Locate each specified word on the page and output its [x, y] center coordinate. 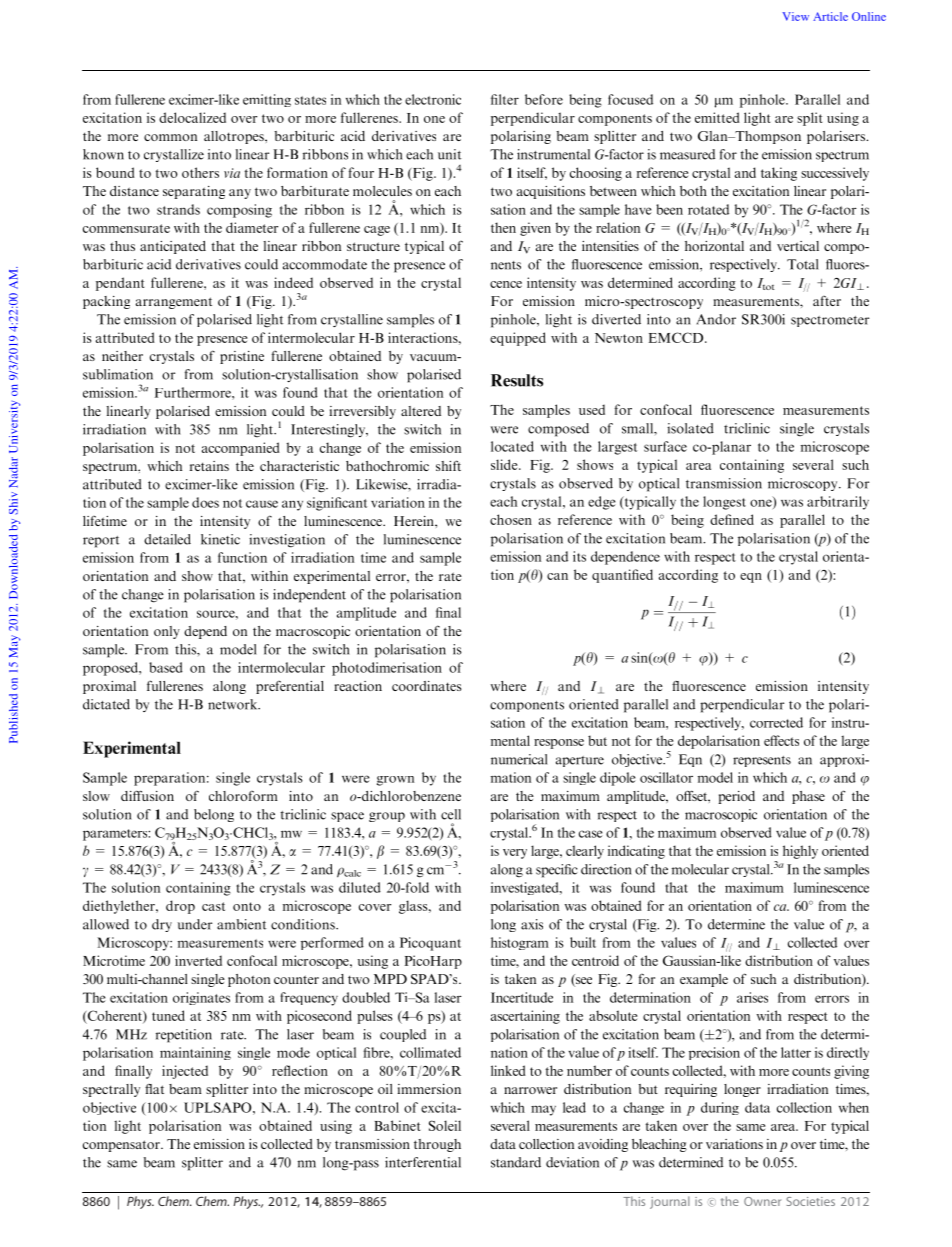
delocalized [192, 117]
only [167, 632]
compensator [122, 1146]
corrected [776, 722]
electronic [433, 99]
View [795, 16]
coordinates [427, 686]
